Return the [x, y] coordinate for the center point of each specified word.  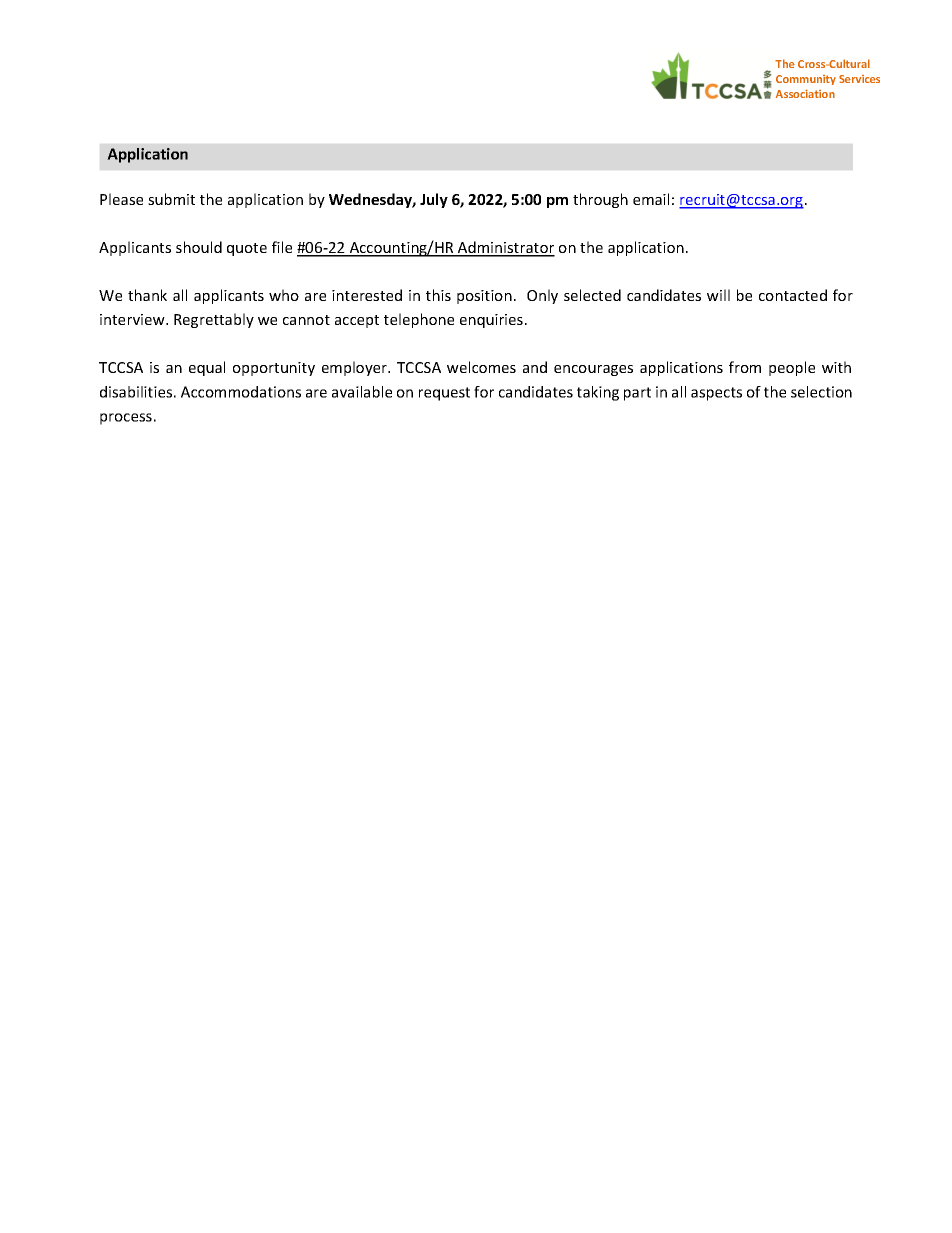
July [434, 200]
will [718, 295]
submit [171, 199]
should [199, 247]
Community [806, 80]
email [651, 199]
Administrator [505, 248]
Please [121, 199]
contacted [793, 295]
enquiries [491, 321]
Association [805, 93]
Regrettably [214, 320]
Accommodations [241, 392]
